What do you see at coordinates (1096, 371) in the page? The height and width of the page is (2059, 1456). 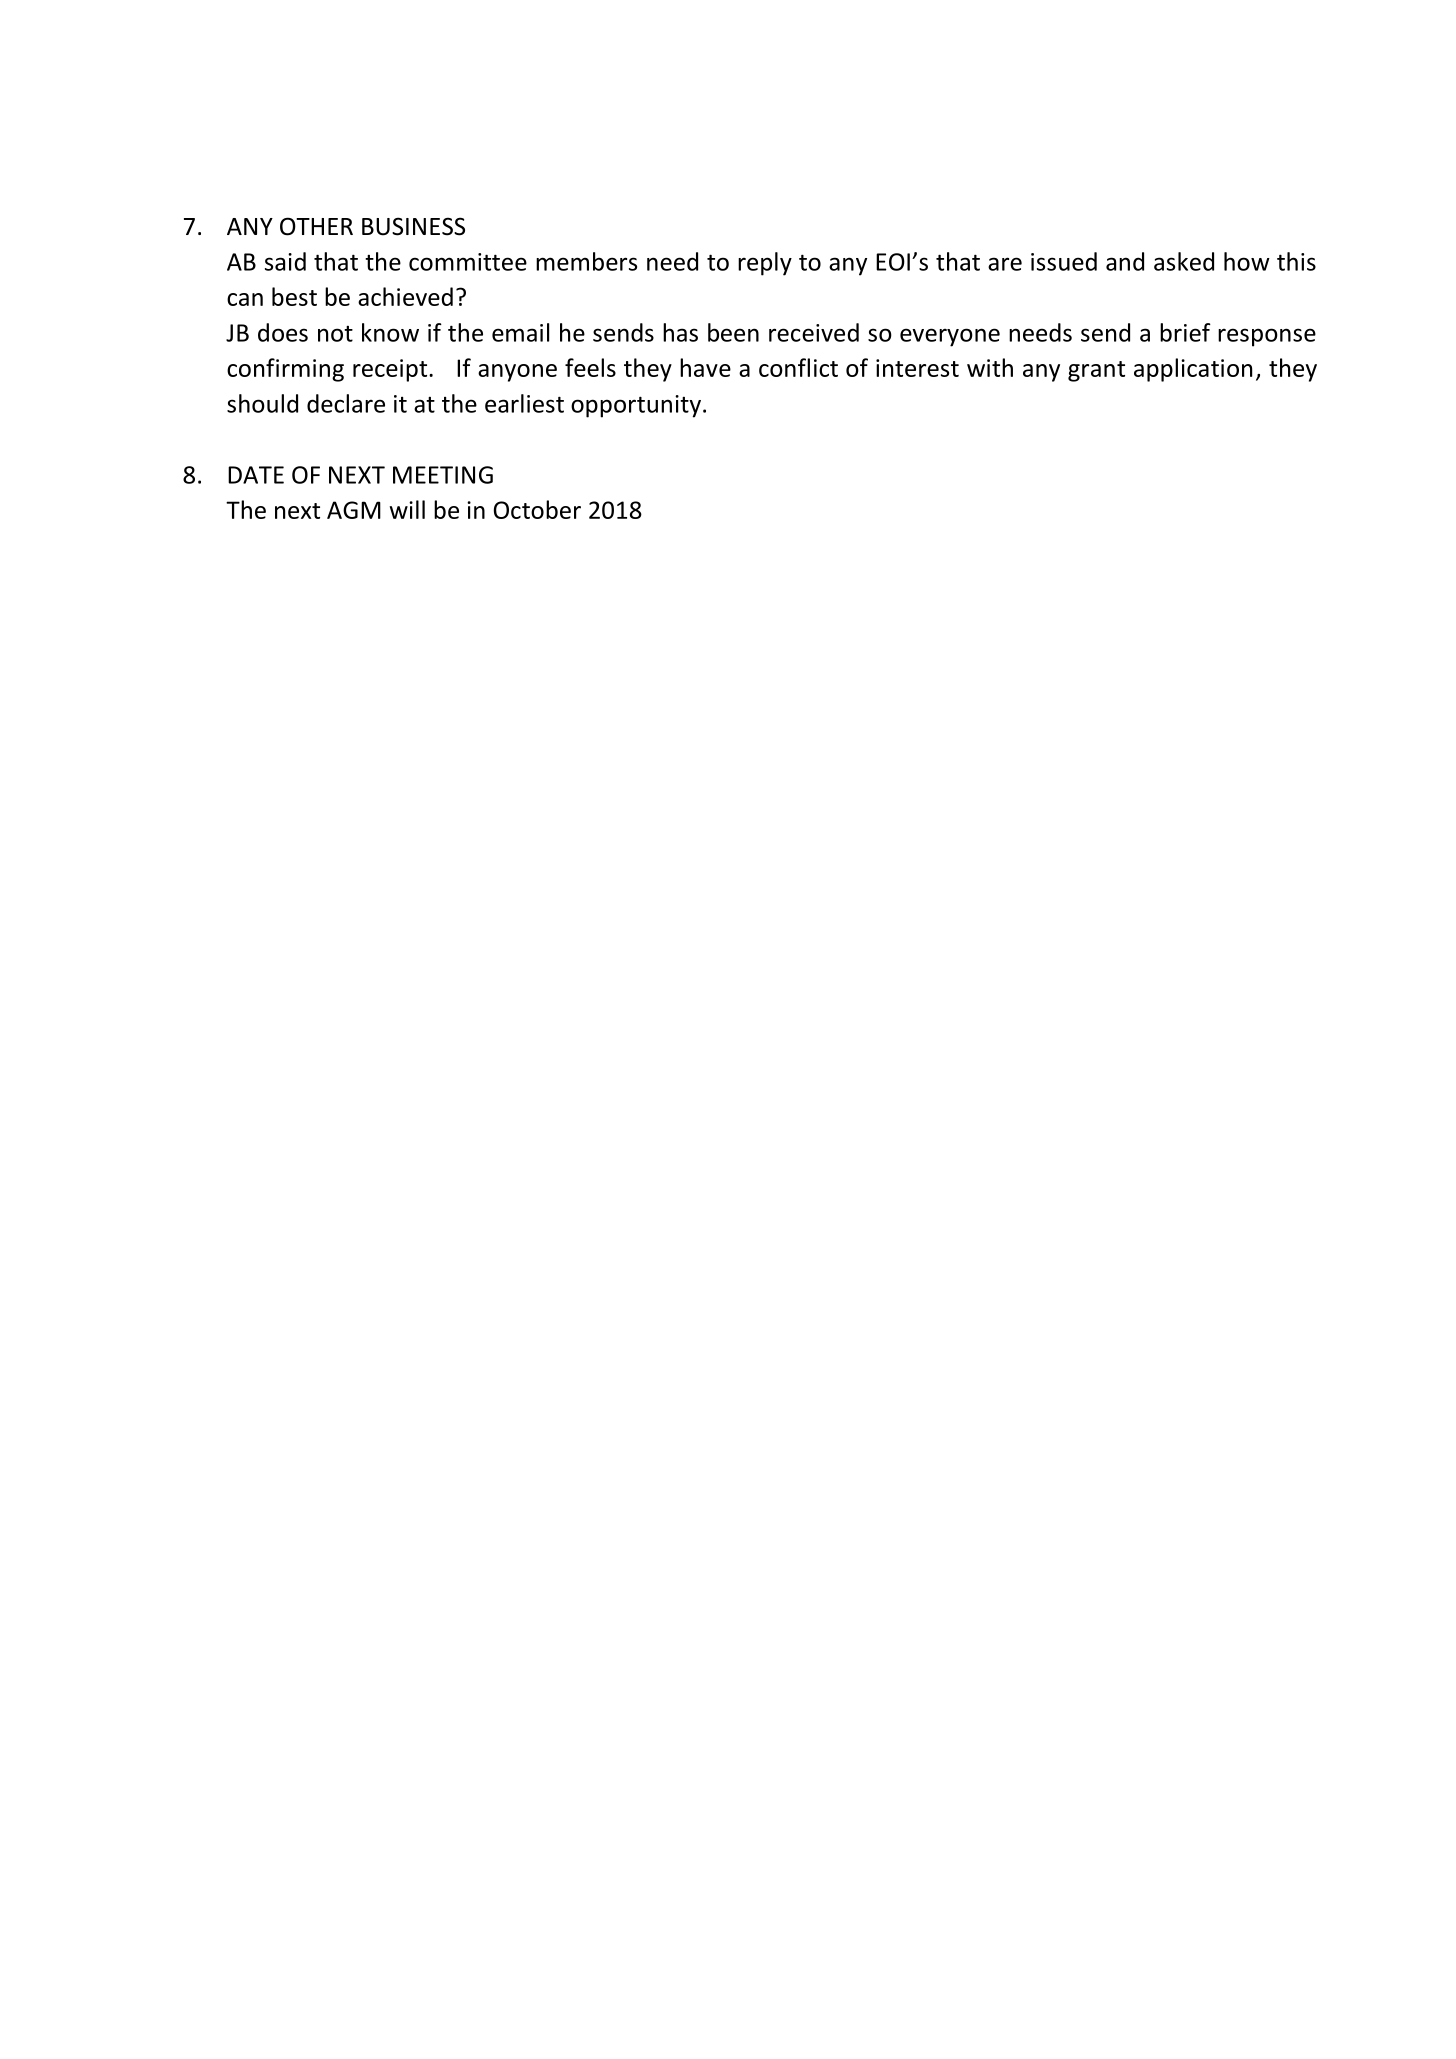 I see `grant` at bounding box center [1096, 371].
